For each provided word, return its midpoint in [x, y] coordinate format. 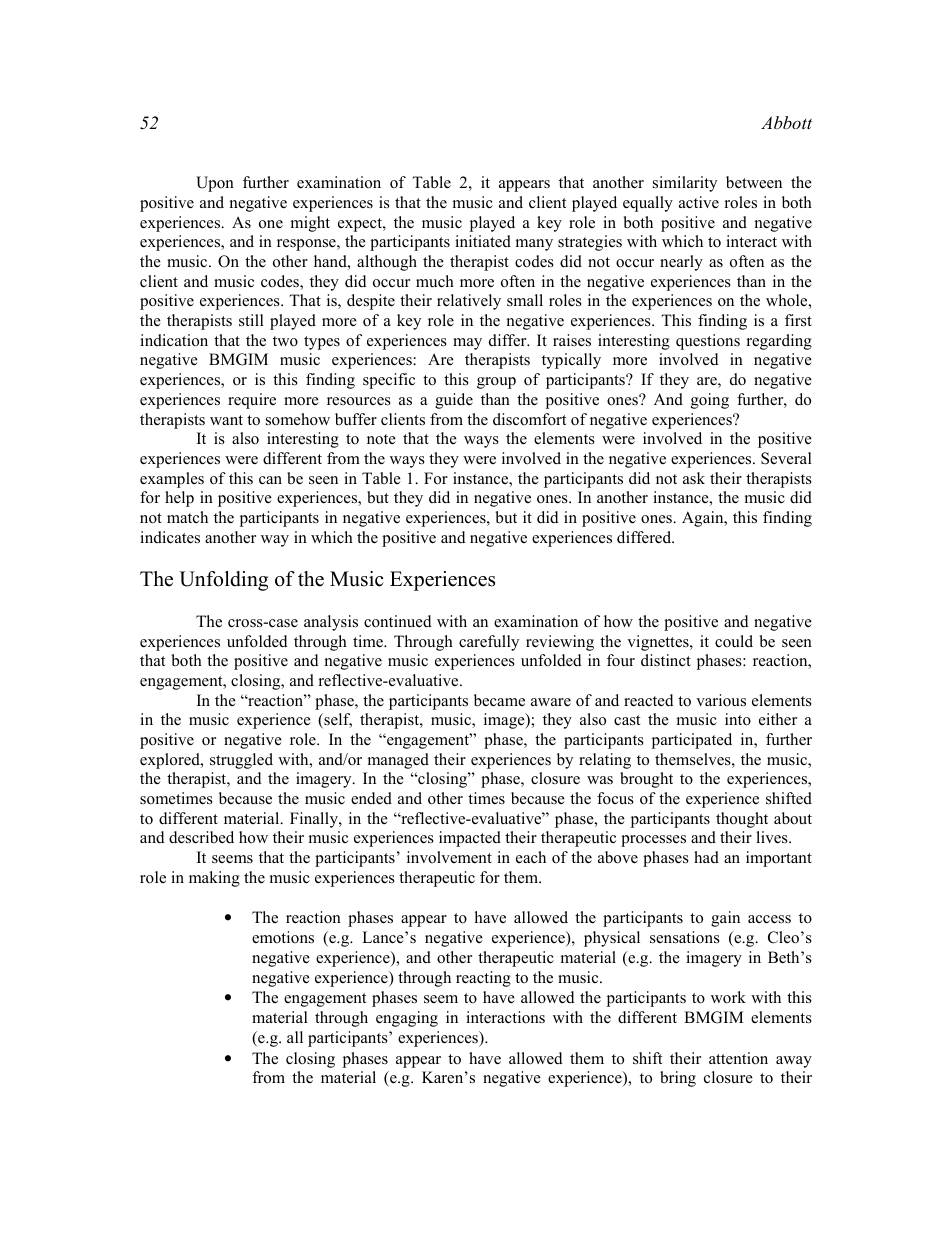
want [226, 420]
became [499, 700]
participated [692, 741]
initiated [483, 241]
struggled [241, 761]
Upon [215, 184]
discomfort [529, 419]
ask [694, 478]
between [754, 182]
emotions [283, 937]
